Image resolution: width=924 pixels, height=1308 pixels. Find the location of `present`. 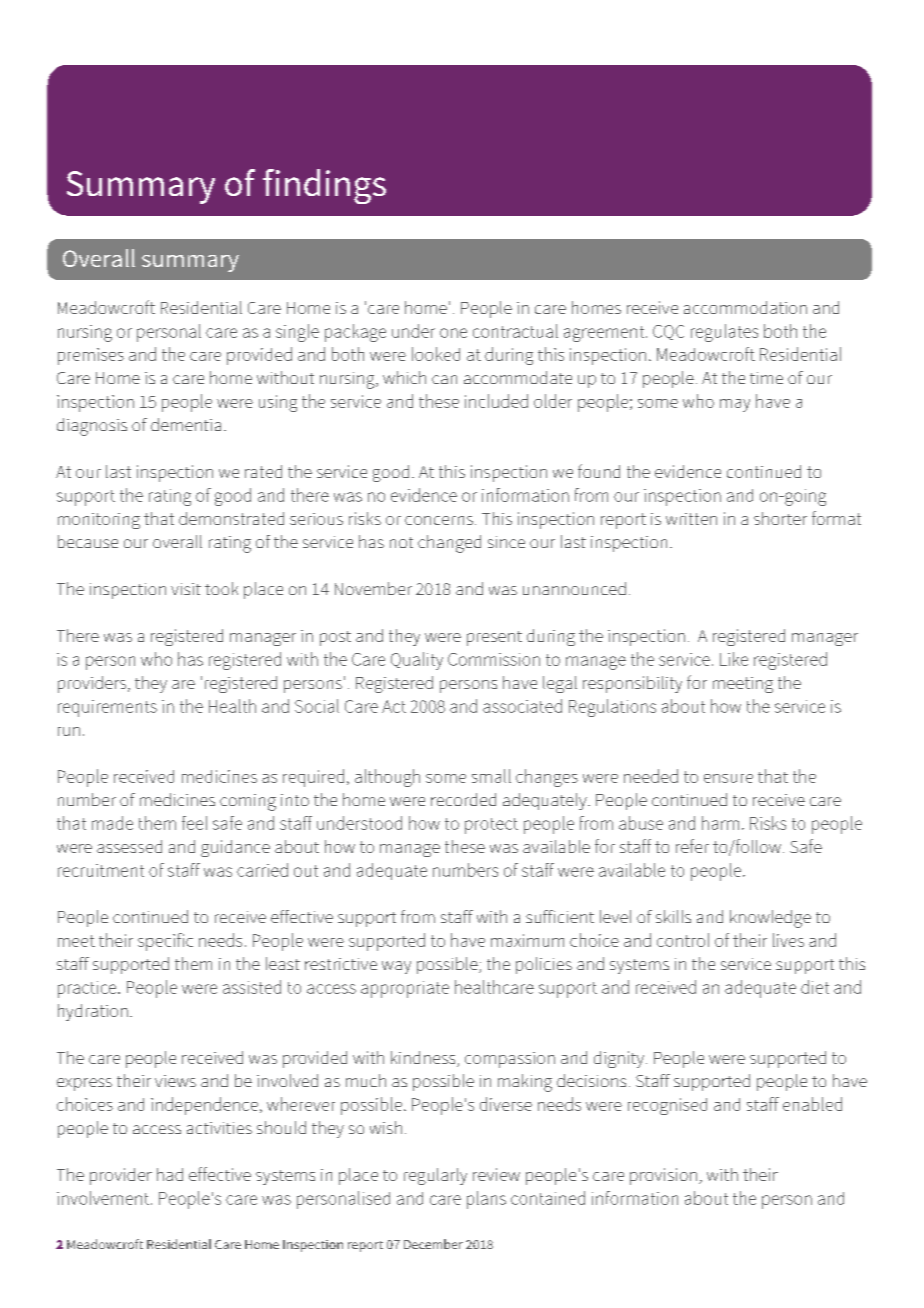

present is located at coordinates (494, 638).
